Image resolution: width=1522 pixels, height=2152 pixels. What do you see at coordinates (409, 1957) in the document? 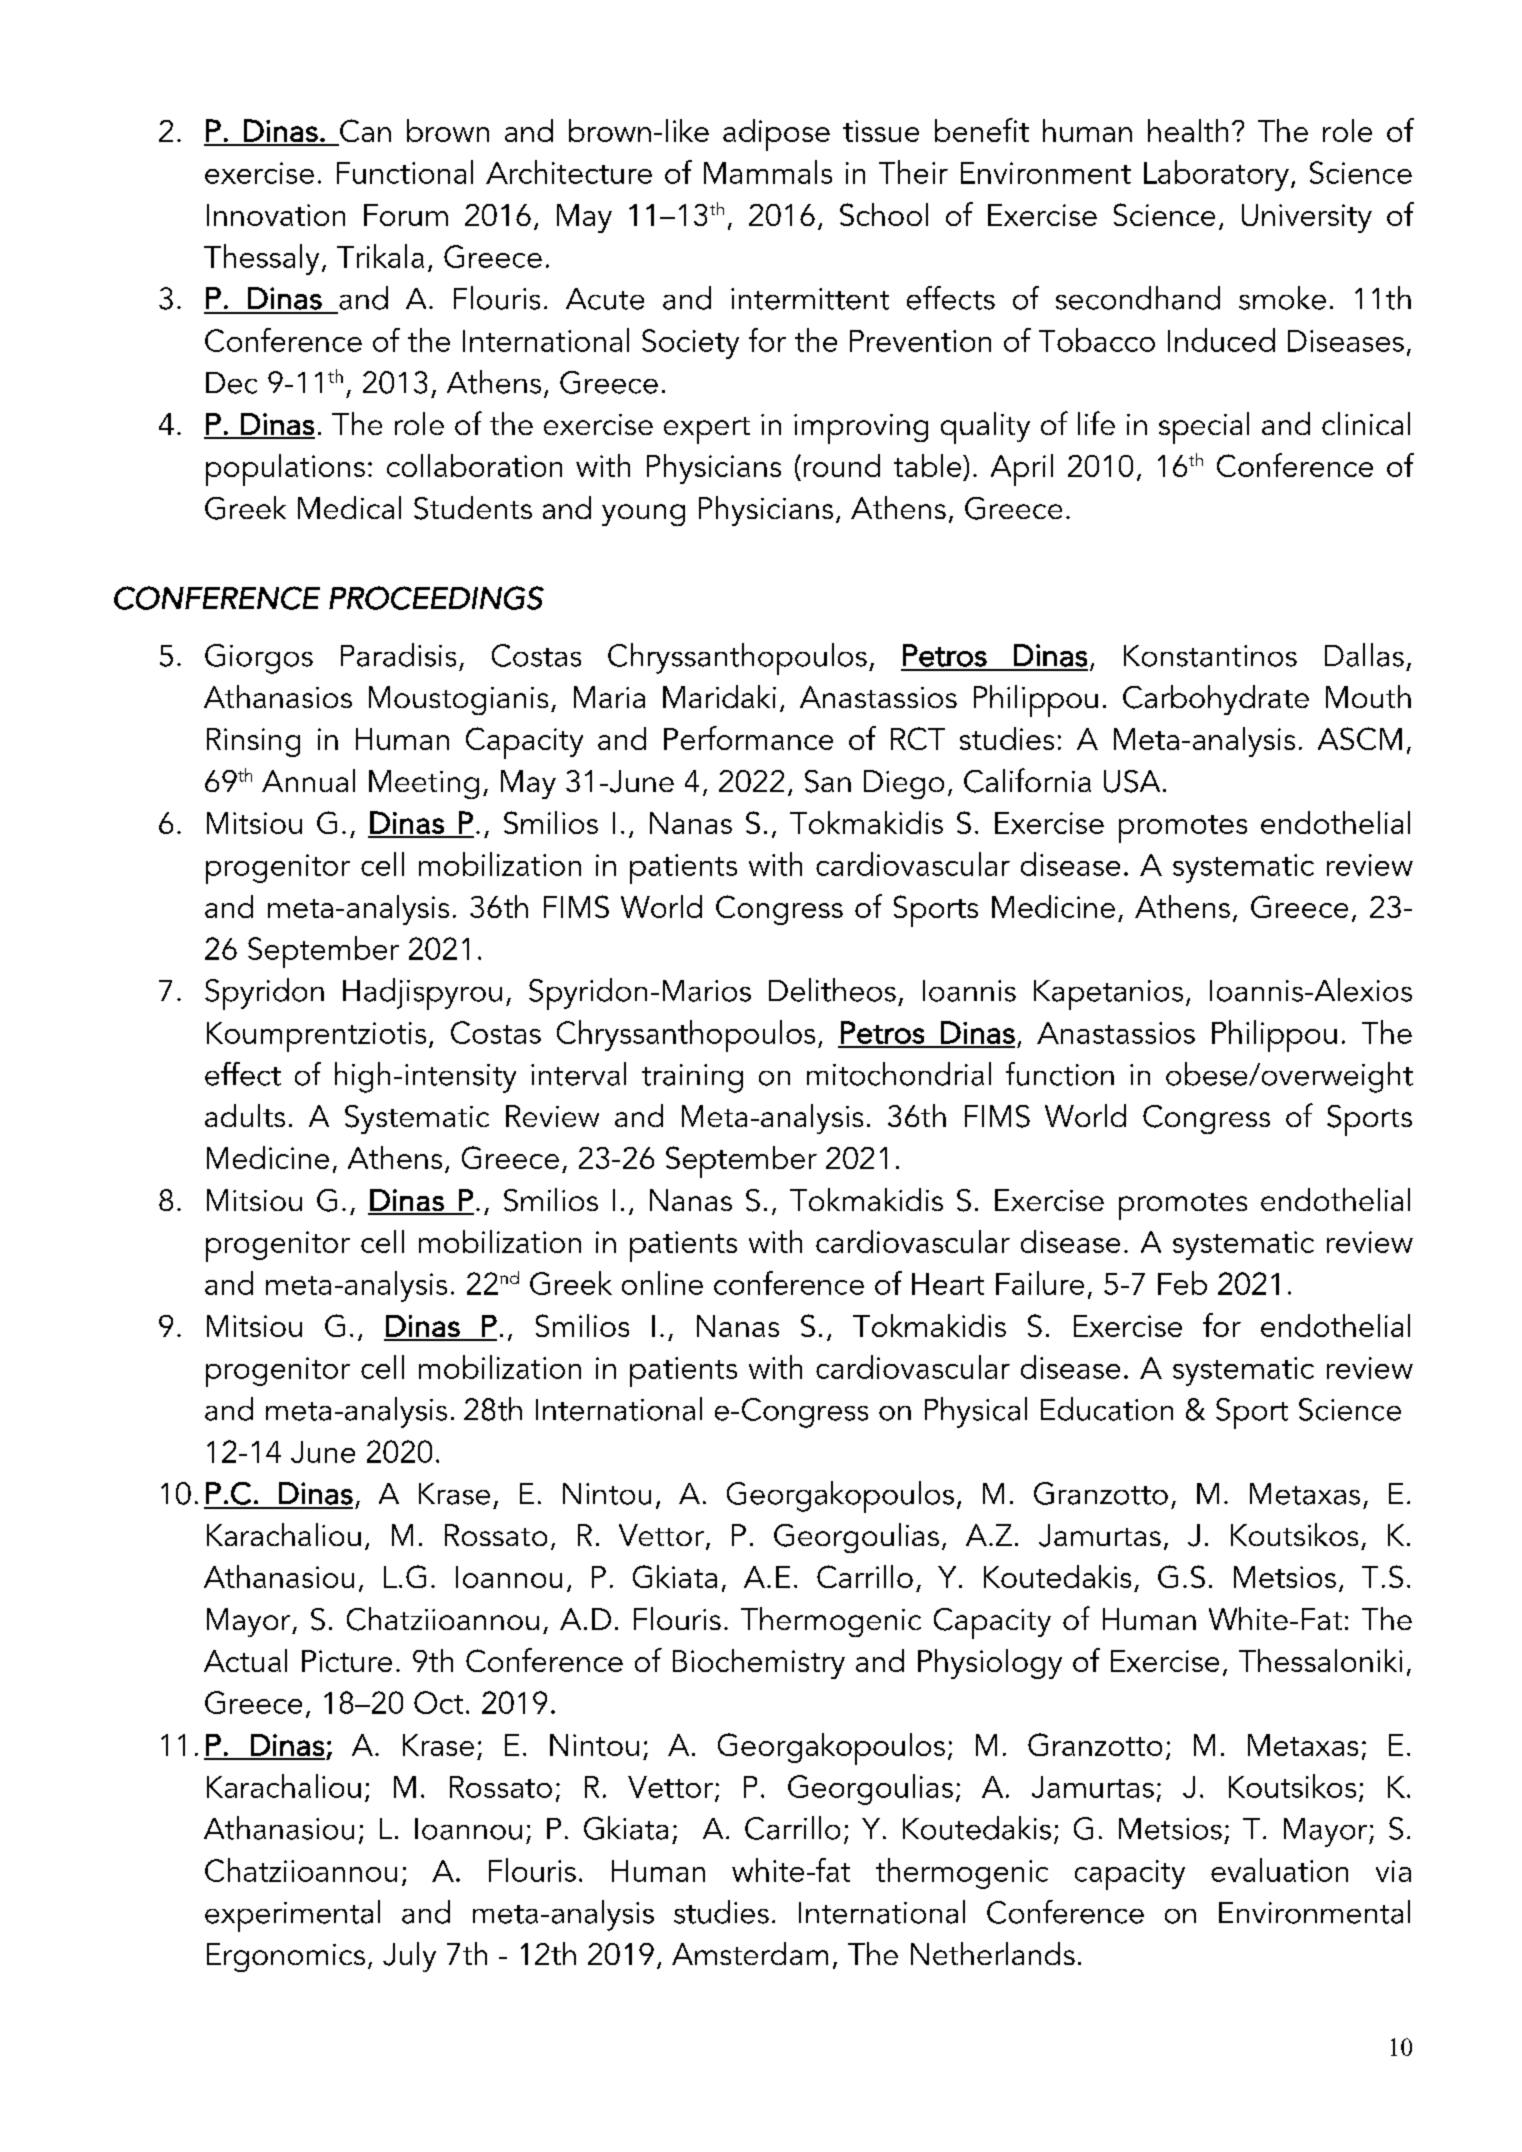
I see `July` at bounding box center [409, 1957].
